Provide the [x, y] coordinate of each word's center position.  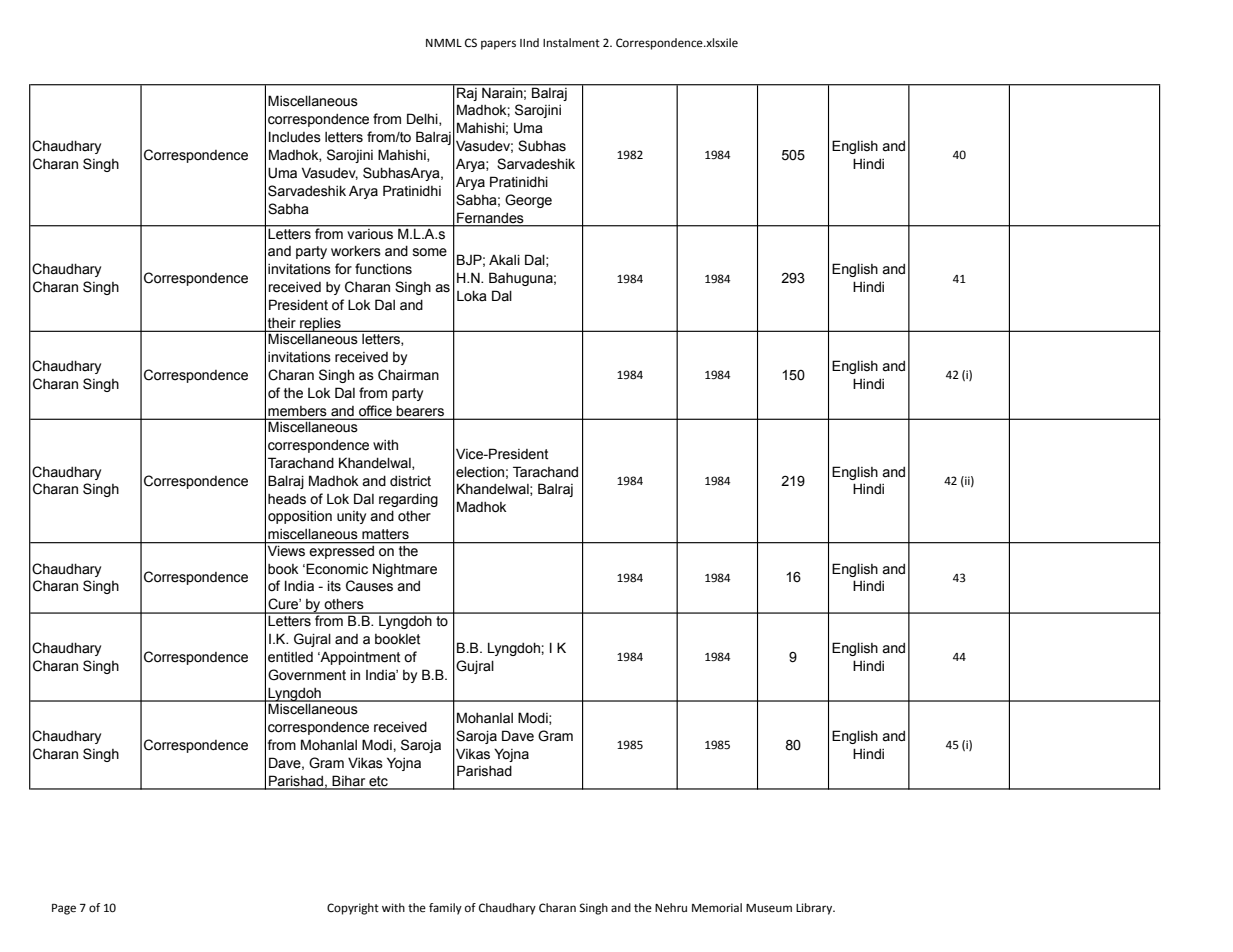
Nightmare [405, 570]
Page [64, 909]
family [445, 909]
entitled [290, 657]
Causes [369, 586]
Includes [295, 137]
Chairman [408, 375]
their [282, 324]
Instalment [571, 43]
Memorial [717, 908]
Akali [504, 260]
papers [498, 45]
